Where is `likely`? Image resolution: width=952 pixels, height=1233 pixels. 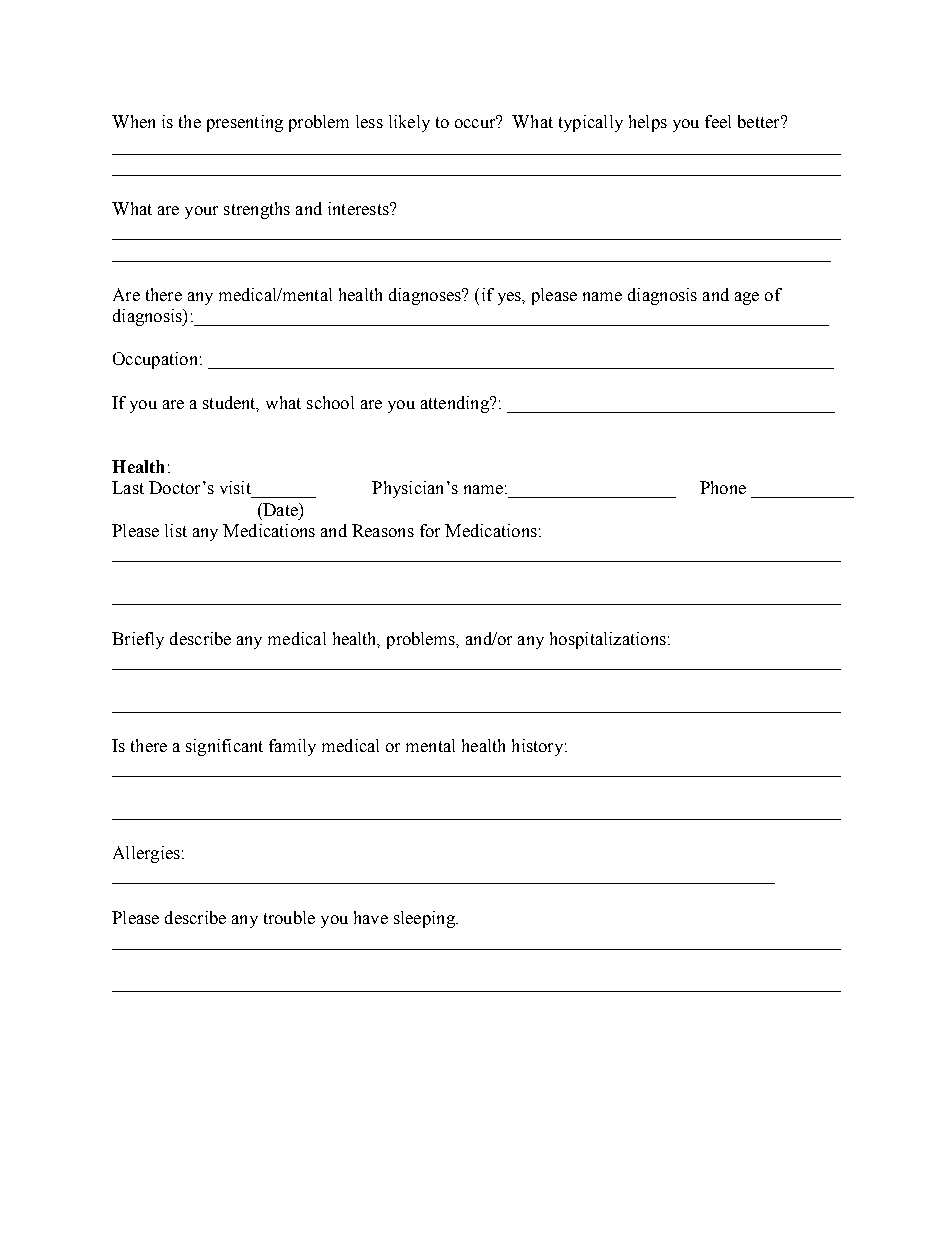 likely is located at coordinates (409, 123).
